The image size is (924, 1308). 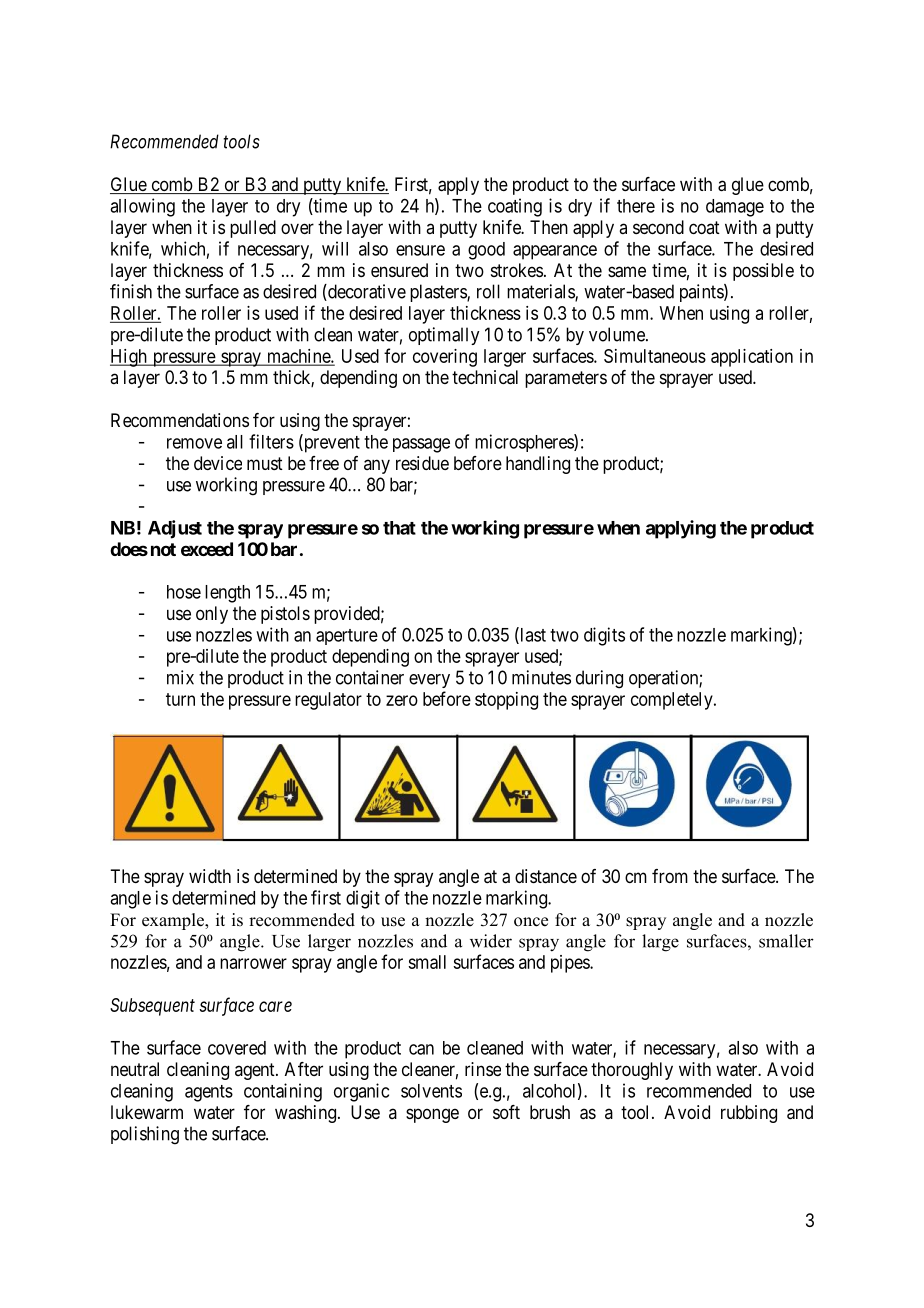 I want to click on second, so click(x=658, y=227).
